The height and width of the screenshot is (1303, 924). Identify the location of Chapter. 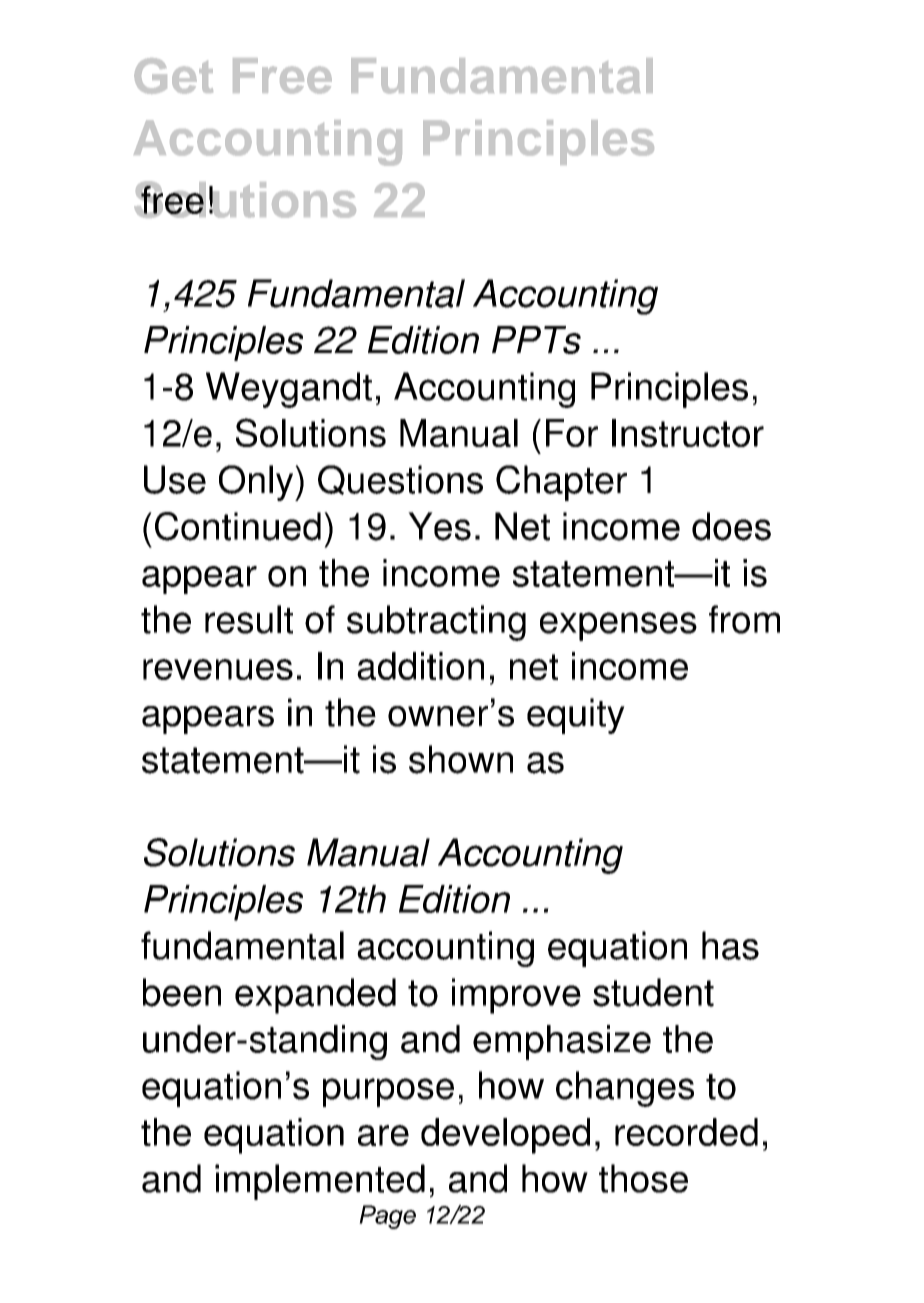
(561, 483).
